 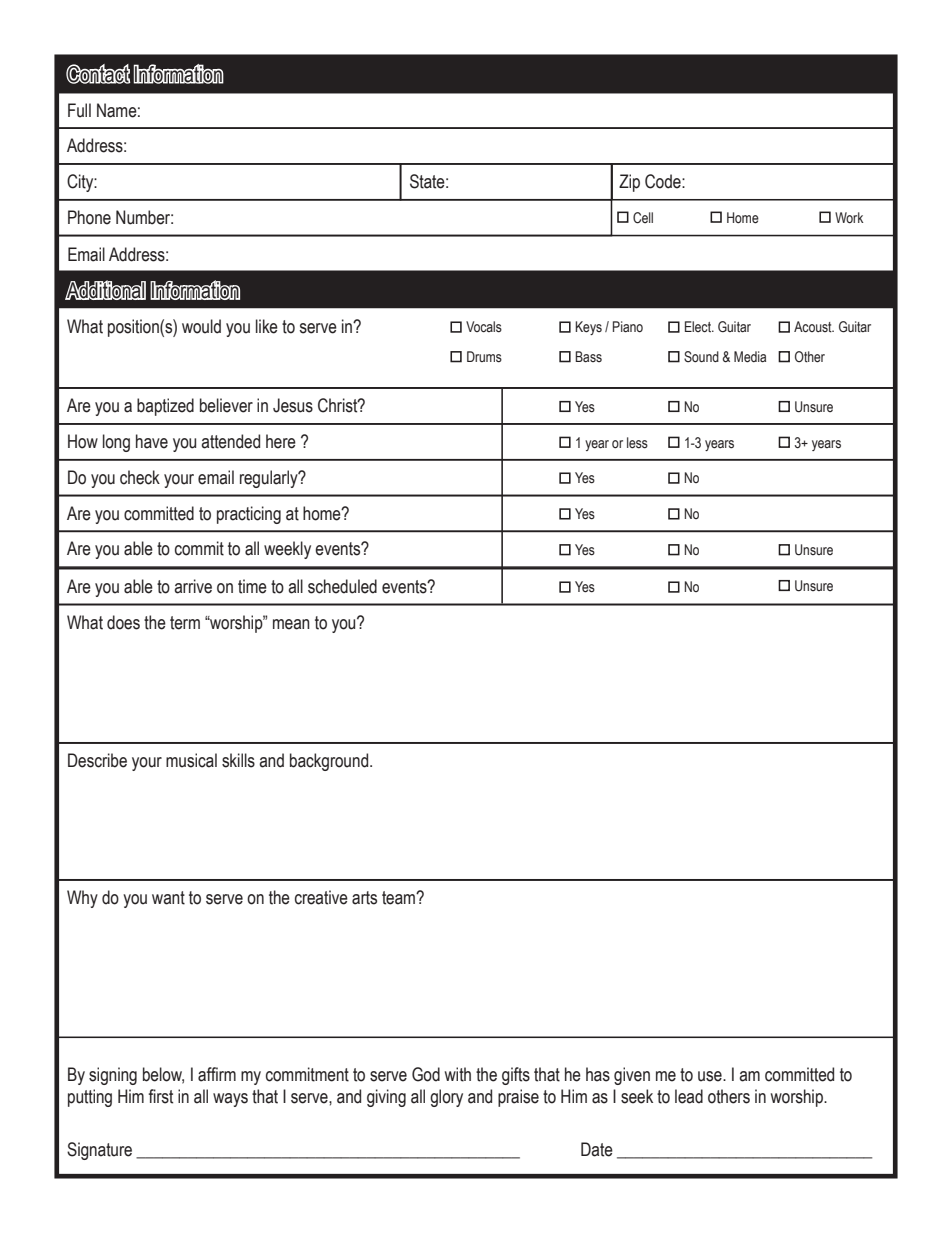 What do you see at coordinates (849, 218) in the screenshot?
I see `Work` at bounding box center [849, 218].
